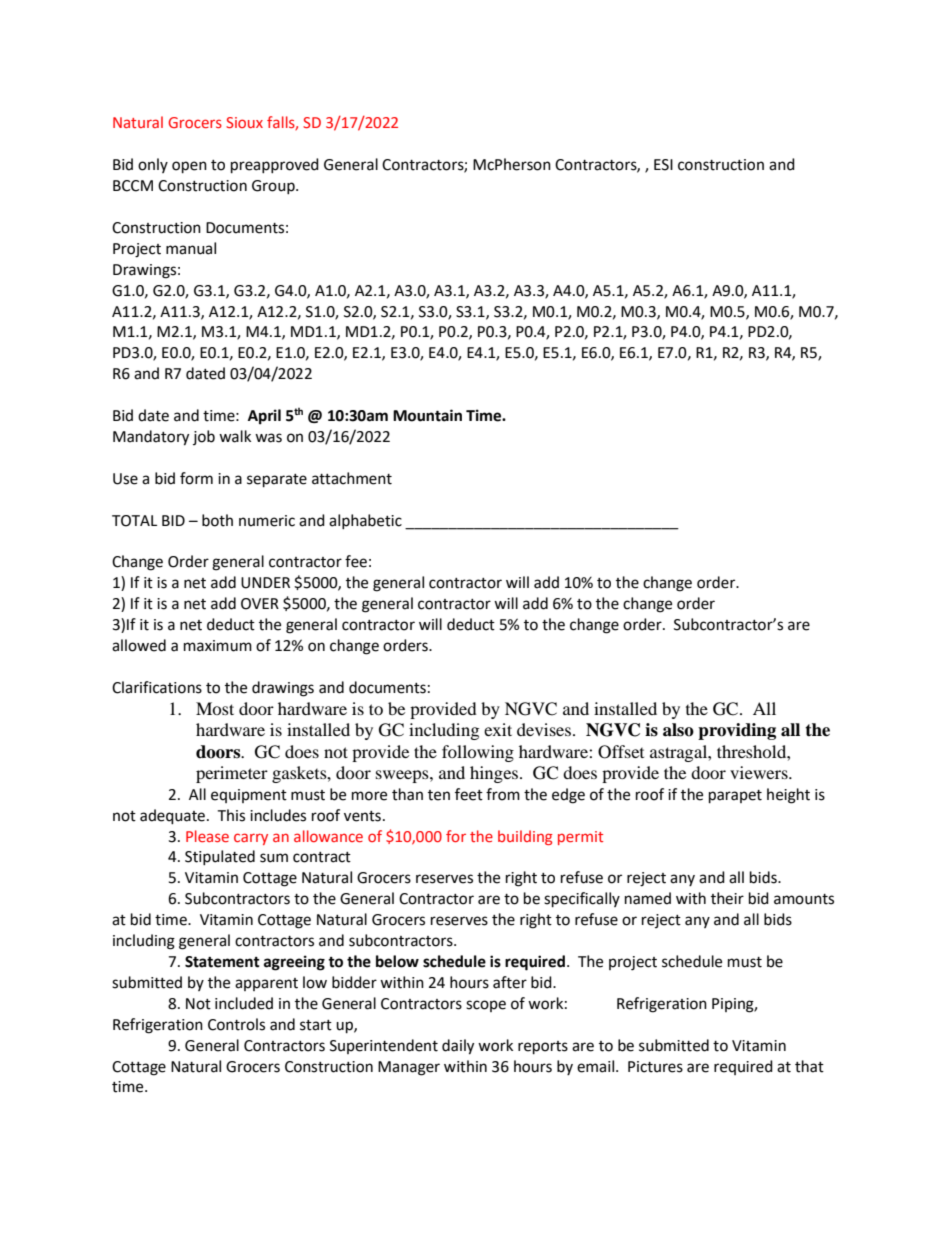 The width and height of the image is (952, 1233). Describe the element at coordinates (231, 815) in the image. I see `This` at that location.
